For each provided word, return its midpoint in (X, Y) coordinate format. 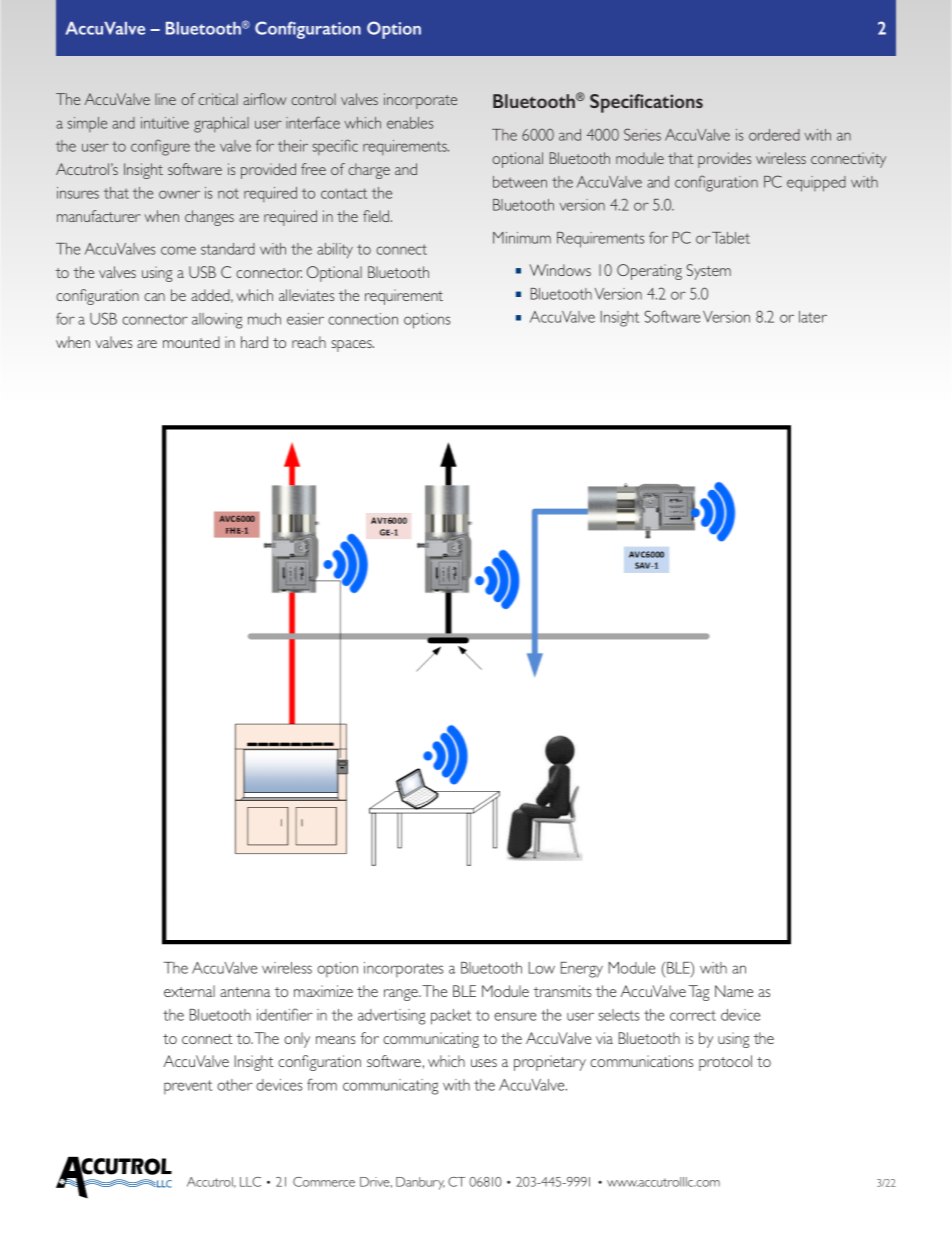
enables (410, 123)
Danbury (420, 1183)
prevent (188, 1087)
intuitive (165, 123)
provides (724, 160)
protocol (725, 1063)
